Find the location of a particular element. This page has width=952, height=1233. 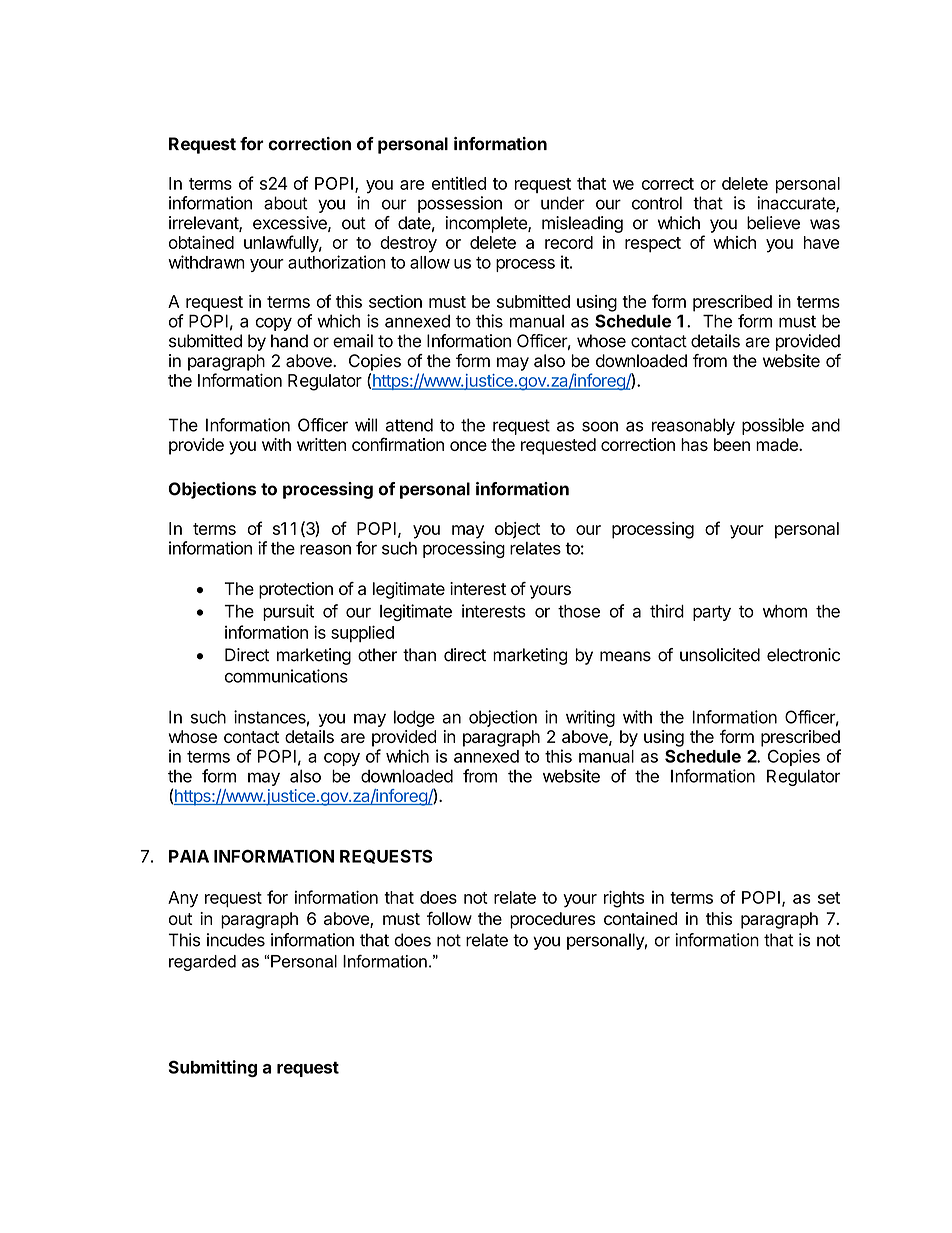

communications is located at coordinates (286, 676).
